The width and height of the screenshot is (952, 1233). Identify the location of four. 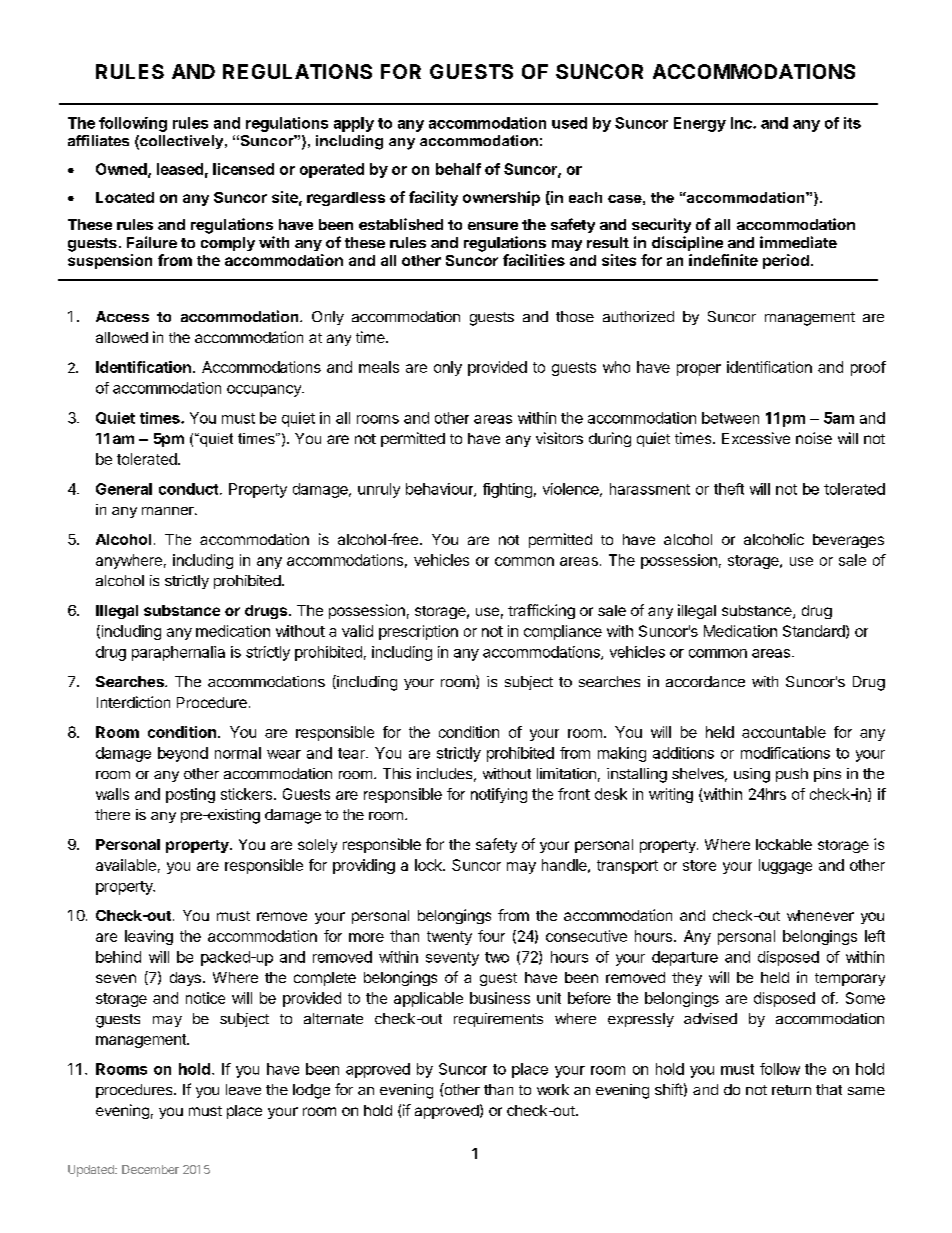
(491, 936).
